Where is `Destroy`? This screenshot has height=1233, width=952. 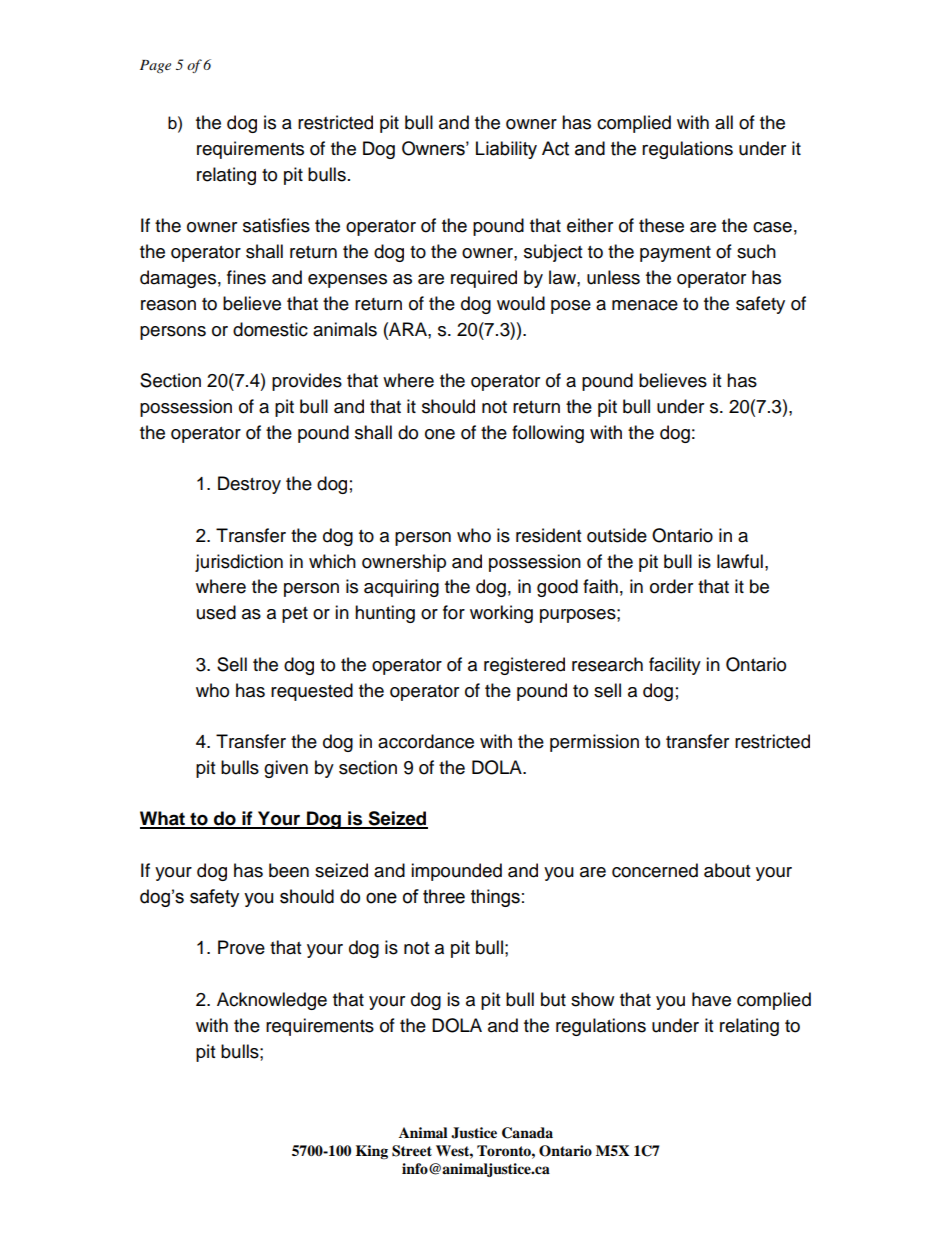 Destroy is located at coordinates (249, 485).
